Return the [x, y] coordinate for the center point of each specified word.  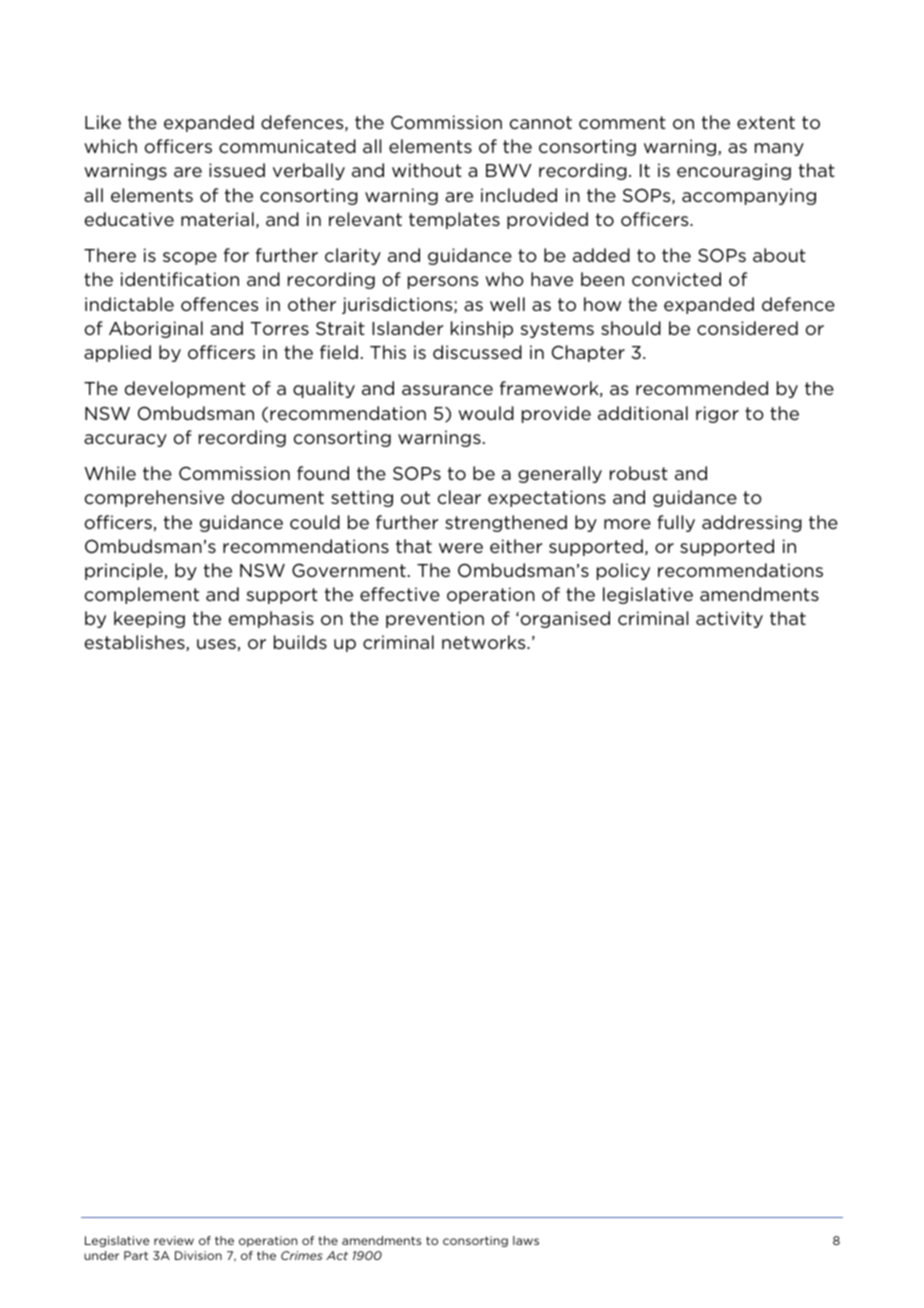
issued [237, 170]
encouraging [734, 171]
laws [526, 1240]
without [427, 170]
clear [459, 497]
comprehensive [154, 498]
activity [729, 619]
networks [485, 642]
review [174, 1240]
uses [216, 644]
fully [676, 523]
